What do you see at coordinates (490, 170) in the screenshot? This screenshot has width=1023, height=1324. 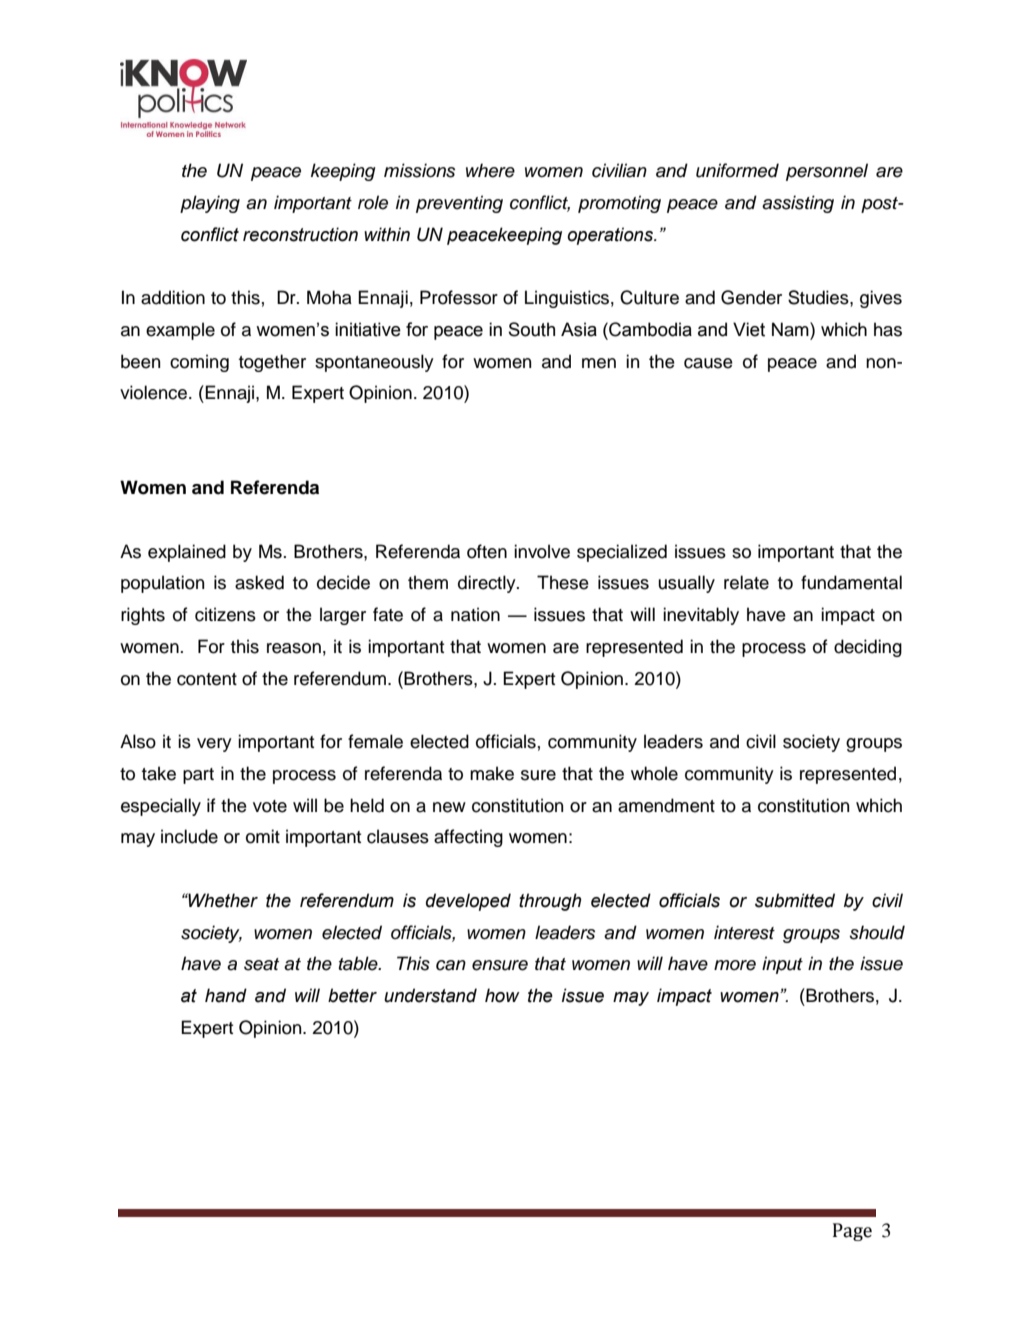 I see `where` at bounding box center [490, 170].
